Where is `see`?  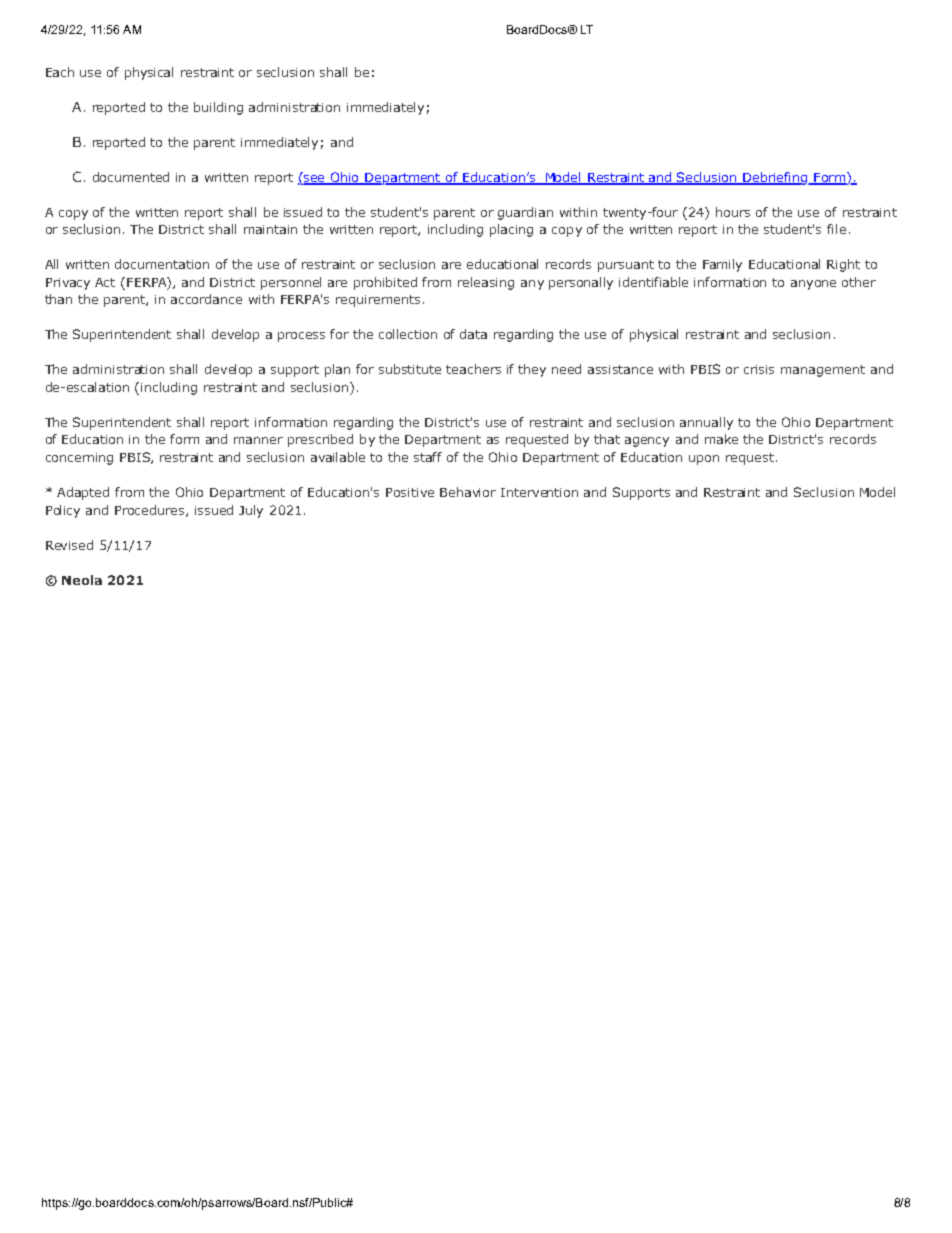
see is located at coordinates (315, 178).
